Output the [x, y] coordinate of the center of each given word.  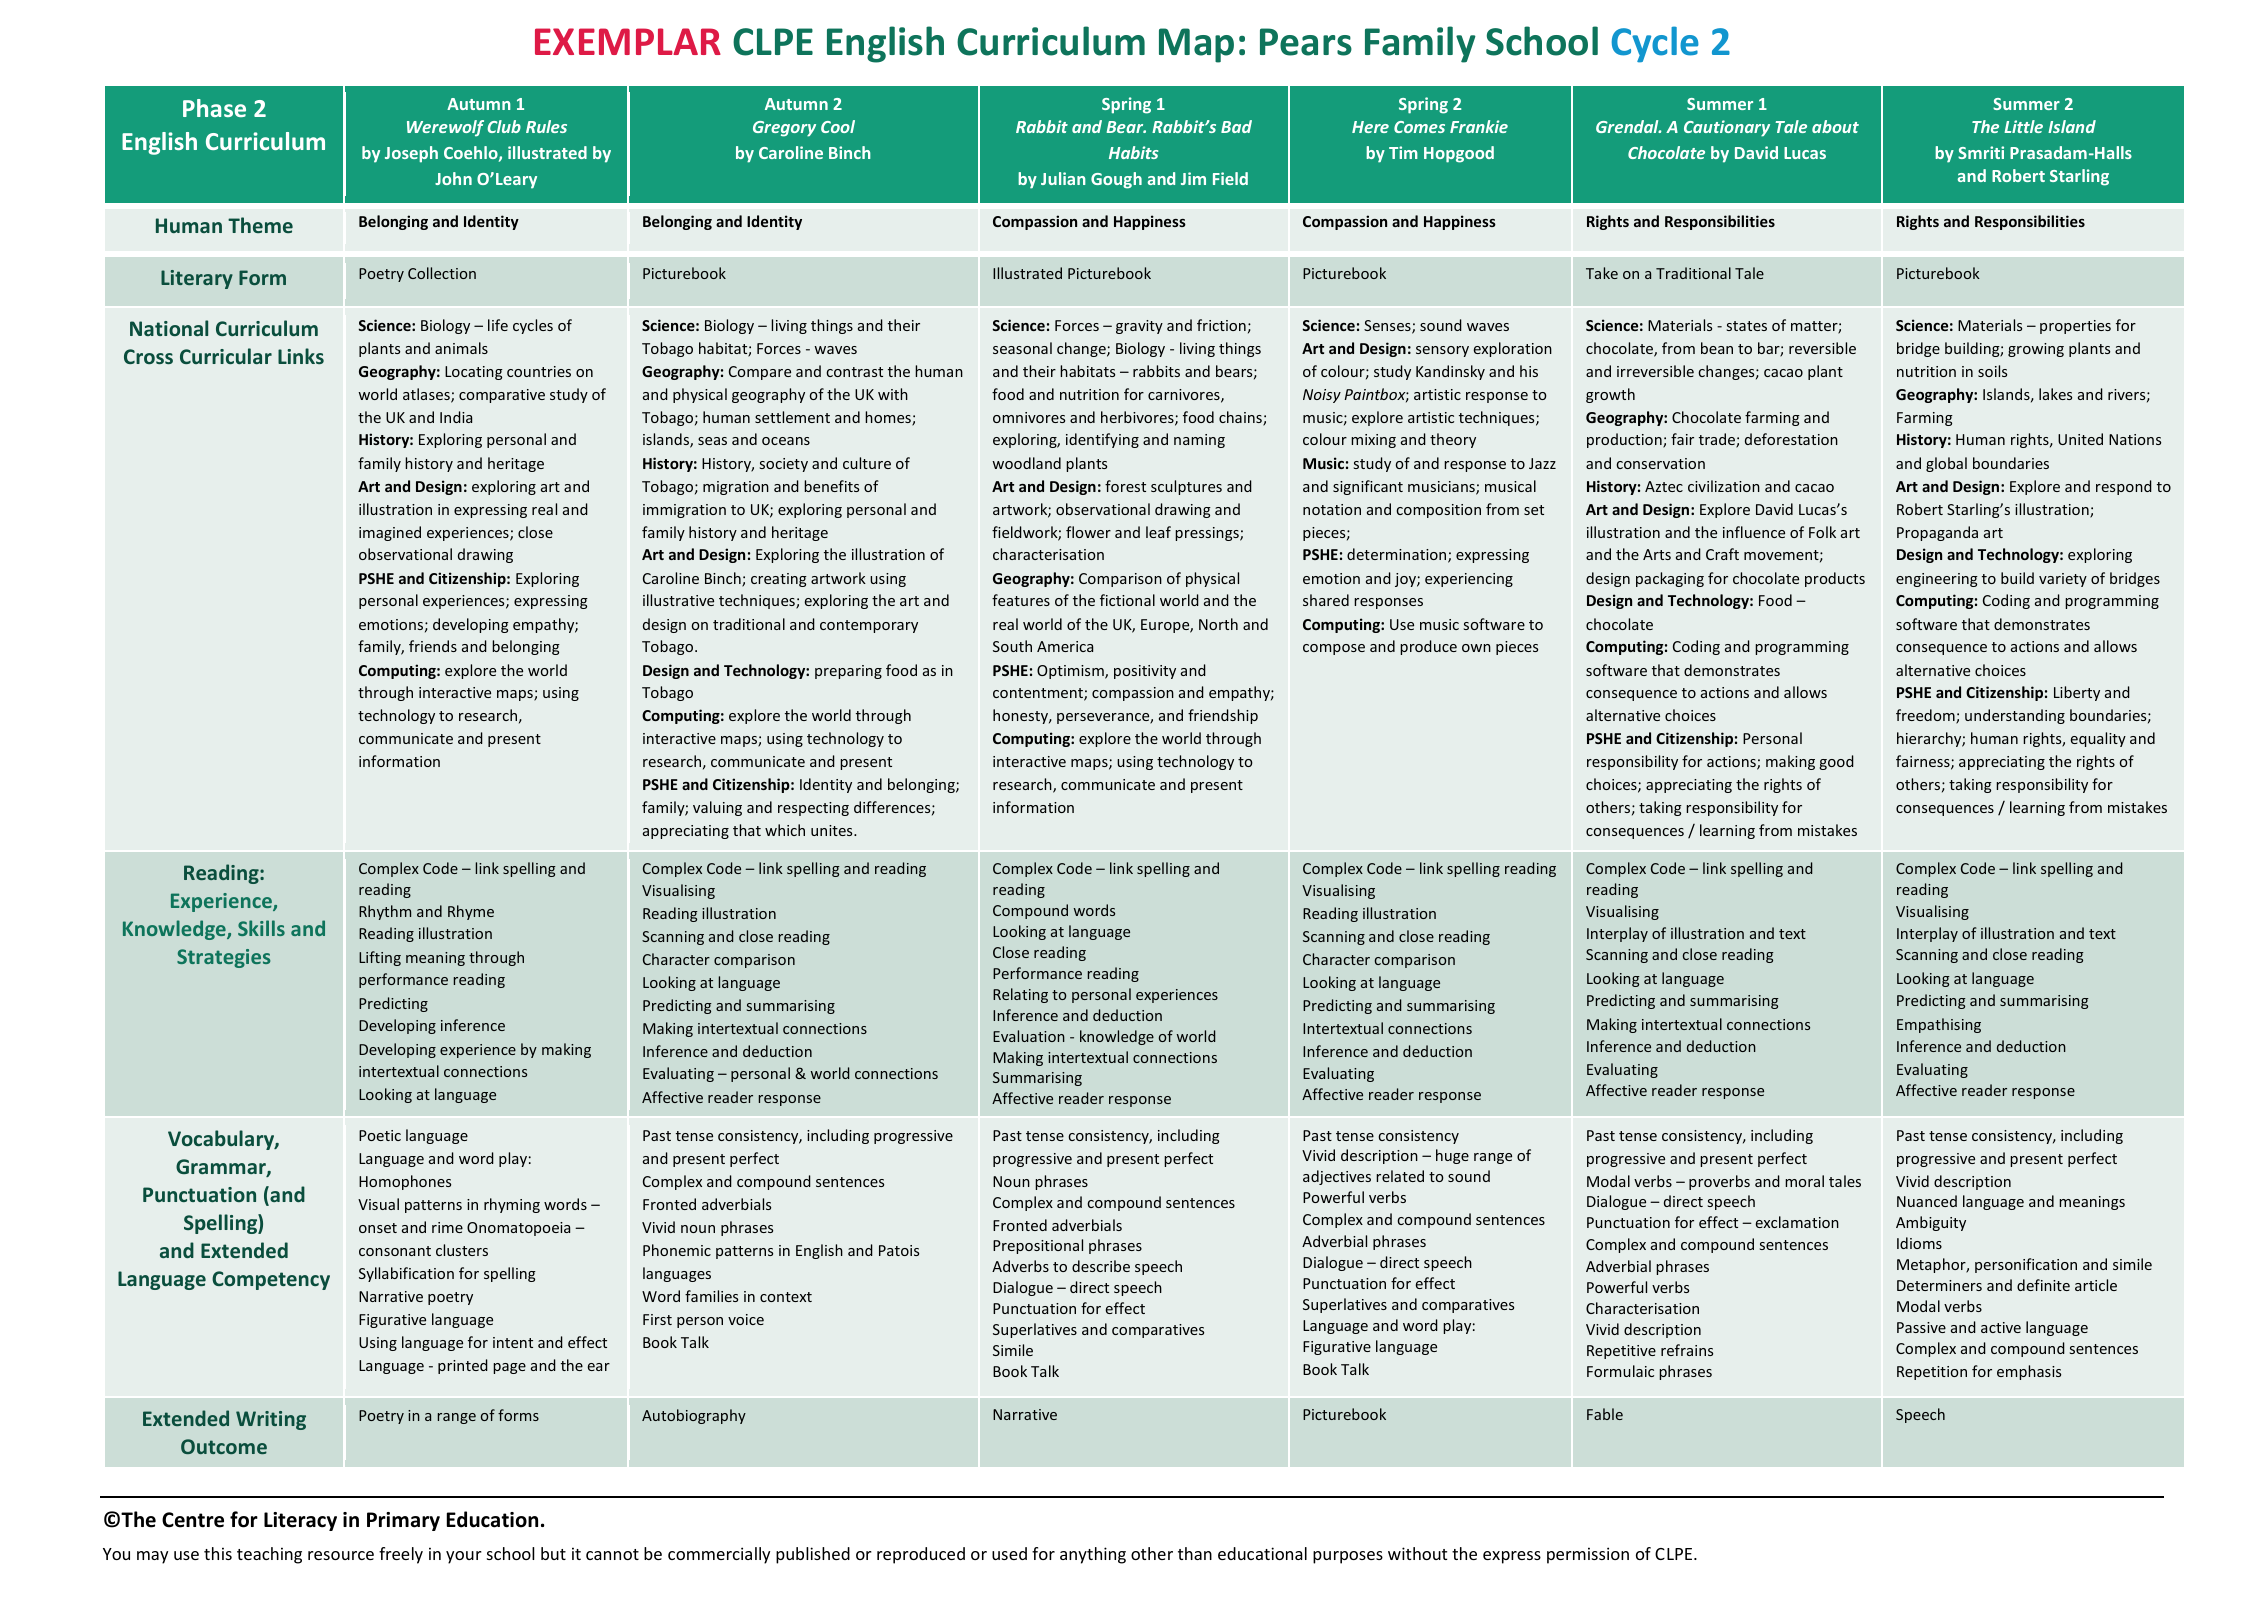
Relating [1020, 995]
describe [1101, 1266]
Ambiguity [1931, 1223]
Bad [1236, 126]
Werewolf [445, 128]
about [1835, 126]
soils [1992, 371]
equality [2098, 739]
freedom [1926, 716]
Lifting [380, 958]
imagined [390, 533]
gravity [1139, 327]
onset [378, 1228]
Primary [403, 1521]
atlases [427, 395]
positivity [1145, 672]
